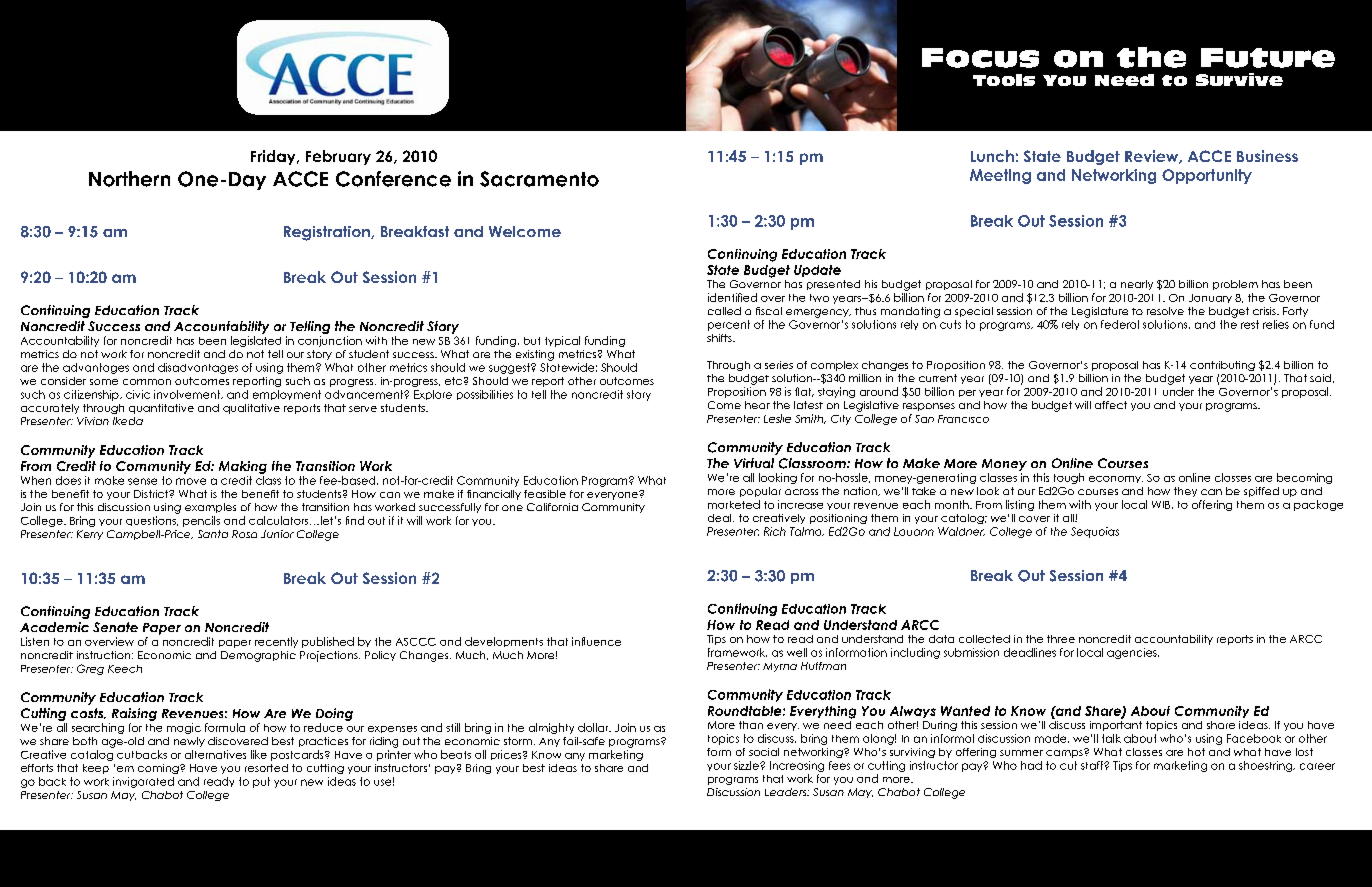 Image resolution: width=1372 pixels, height=887 pixels. What do you see at coordinates (215, 754) in the screenshot?
I see `alternatives` at bounding box center [215, 754].
